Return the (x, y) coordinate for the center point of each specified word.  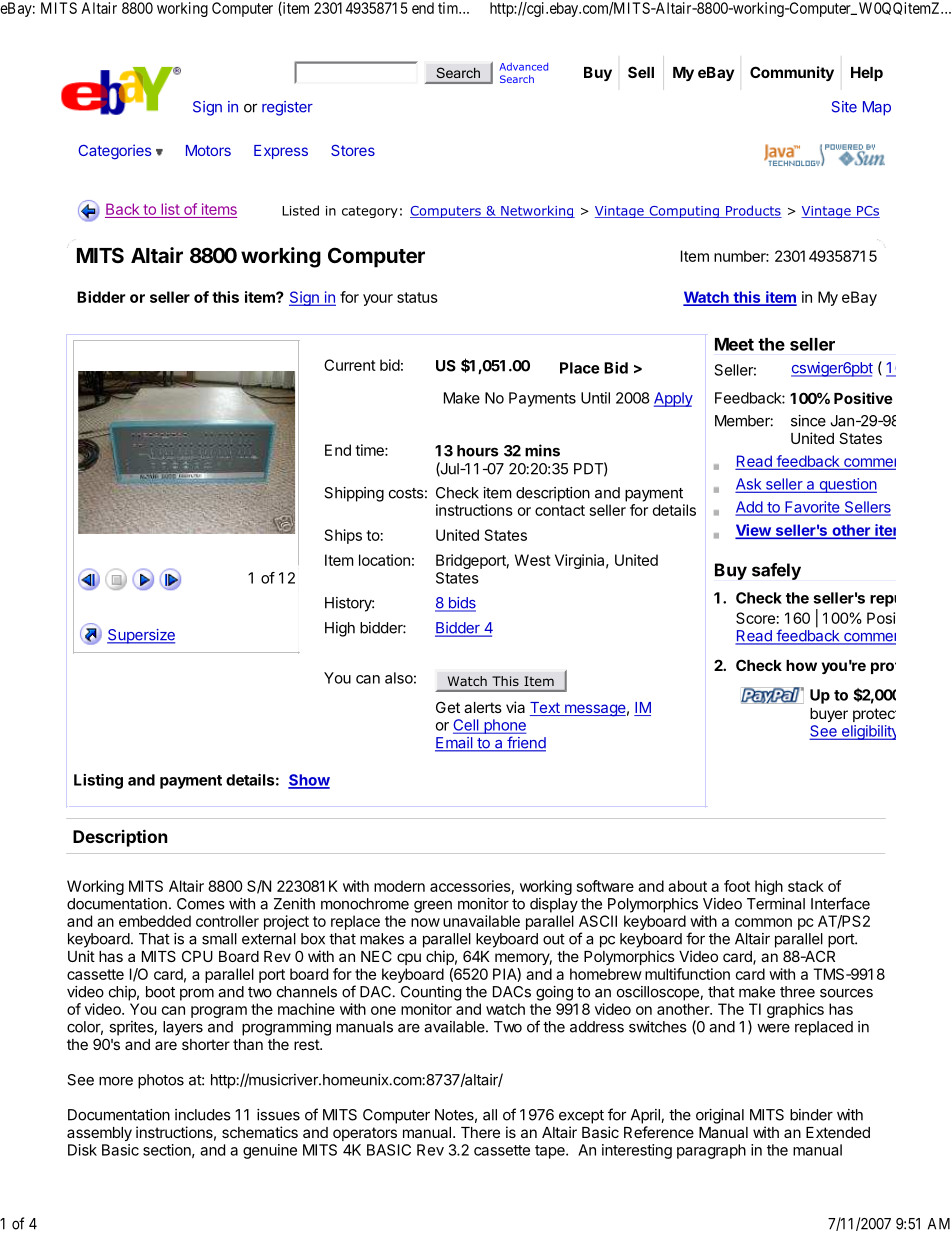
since (808, 421)
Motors (208, 150)
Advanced (524, 67)
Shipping (354, 494)
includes (203, 1115)
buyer (829, 715)
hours (478, 451)
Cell (467, 726)
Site (844, 107)
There (480, 1132)
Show (309, 781)
